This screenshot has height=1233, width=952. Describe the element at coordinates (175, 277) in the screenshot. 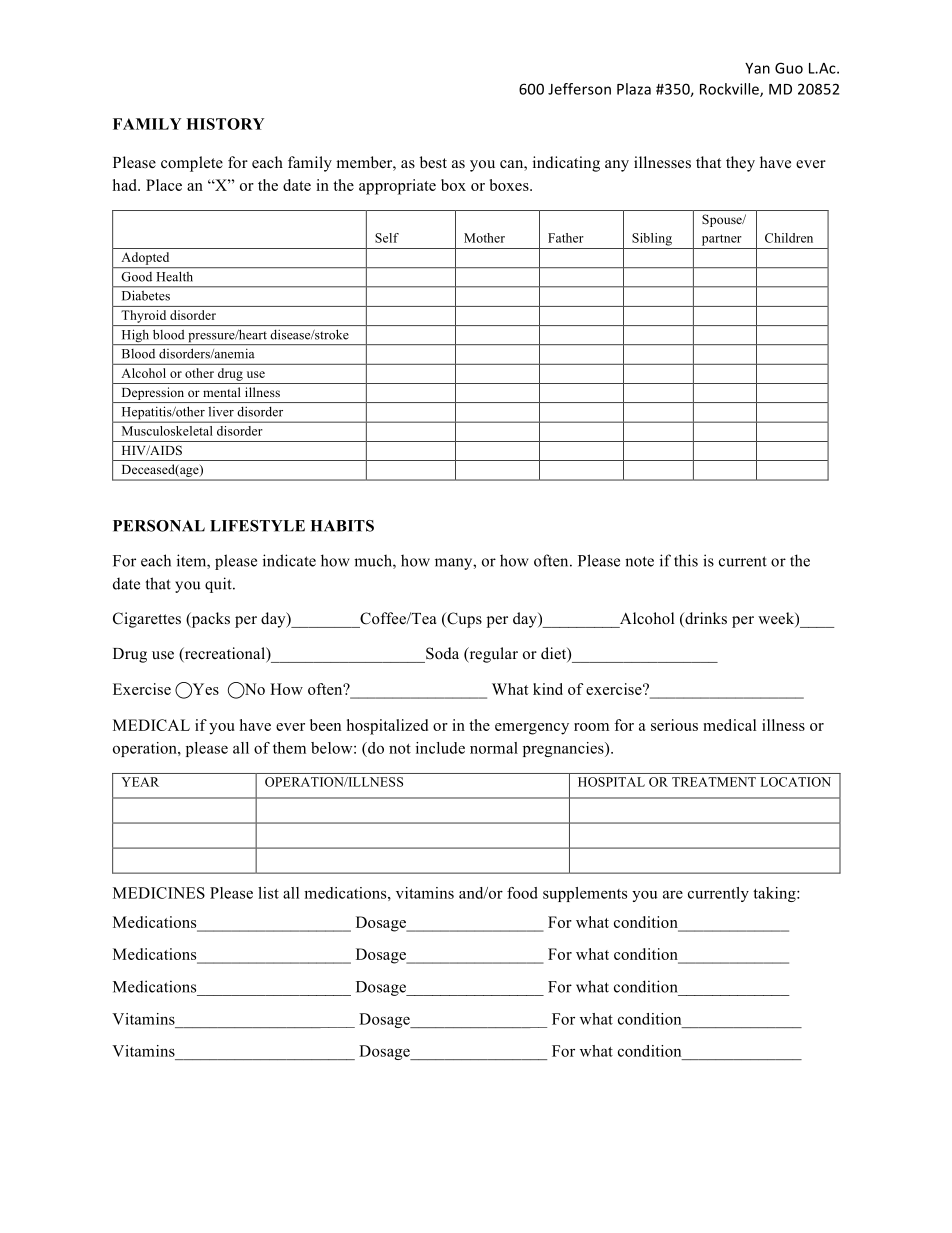

I see `Health` at that location.
